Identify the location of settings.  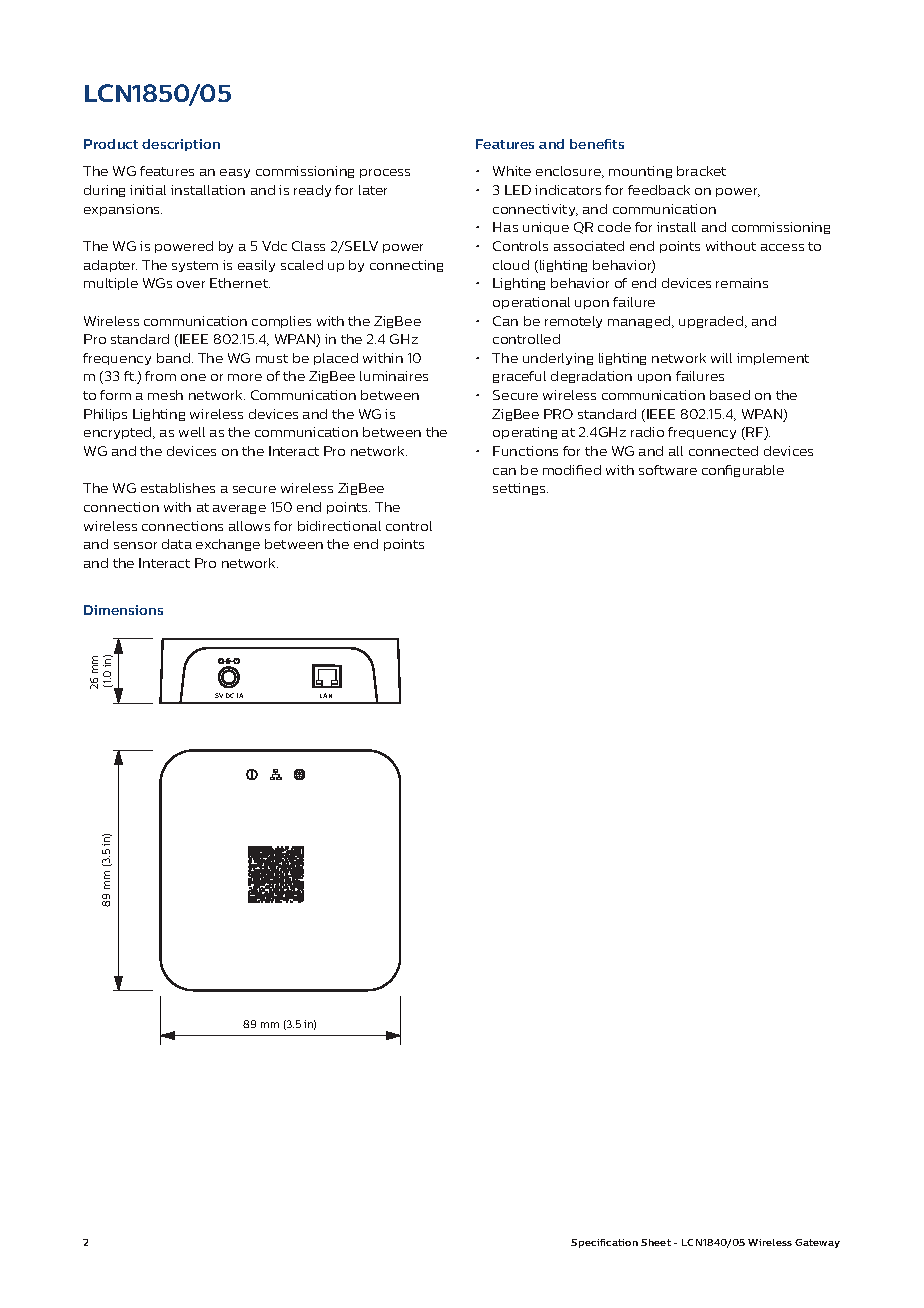
(520, 489).
